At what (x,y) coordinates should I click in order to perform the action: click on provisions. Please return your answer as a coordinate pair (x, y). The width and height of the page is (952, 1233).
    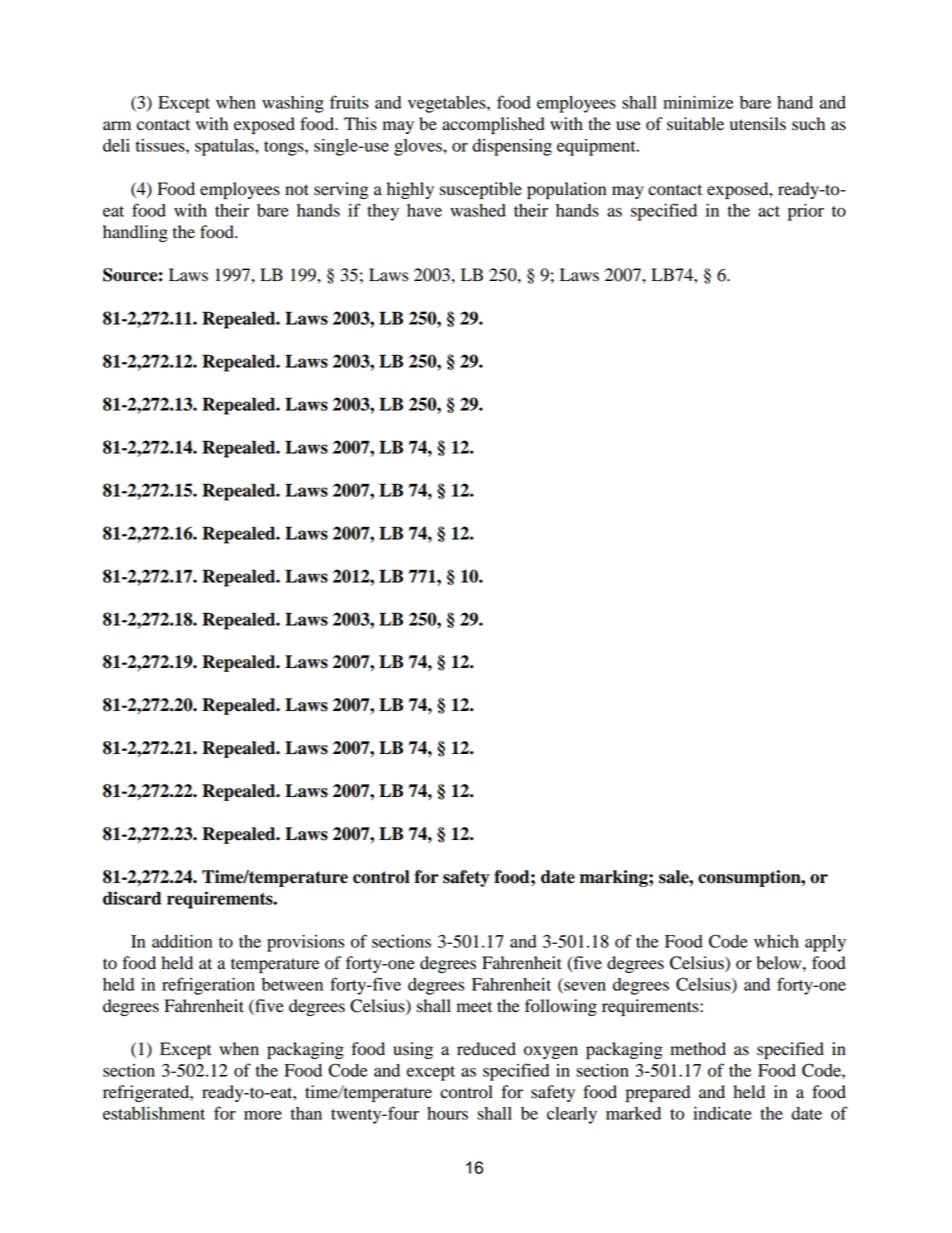
    Looking at the image, I should click on (306, 943).
